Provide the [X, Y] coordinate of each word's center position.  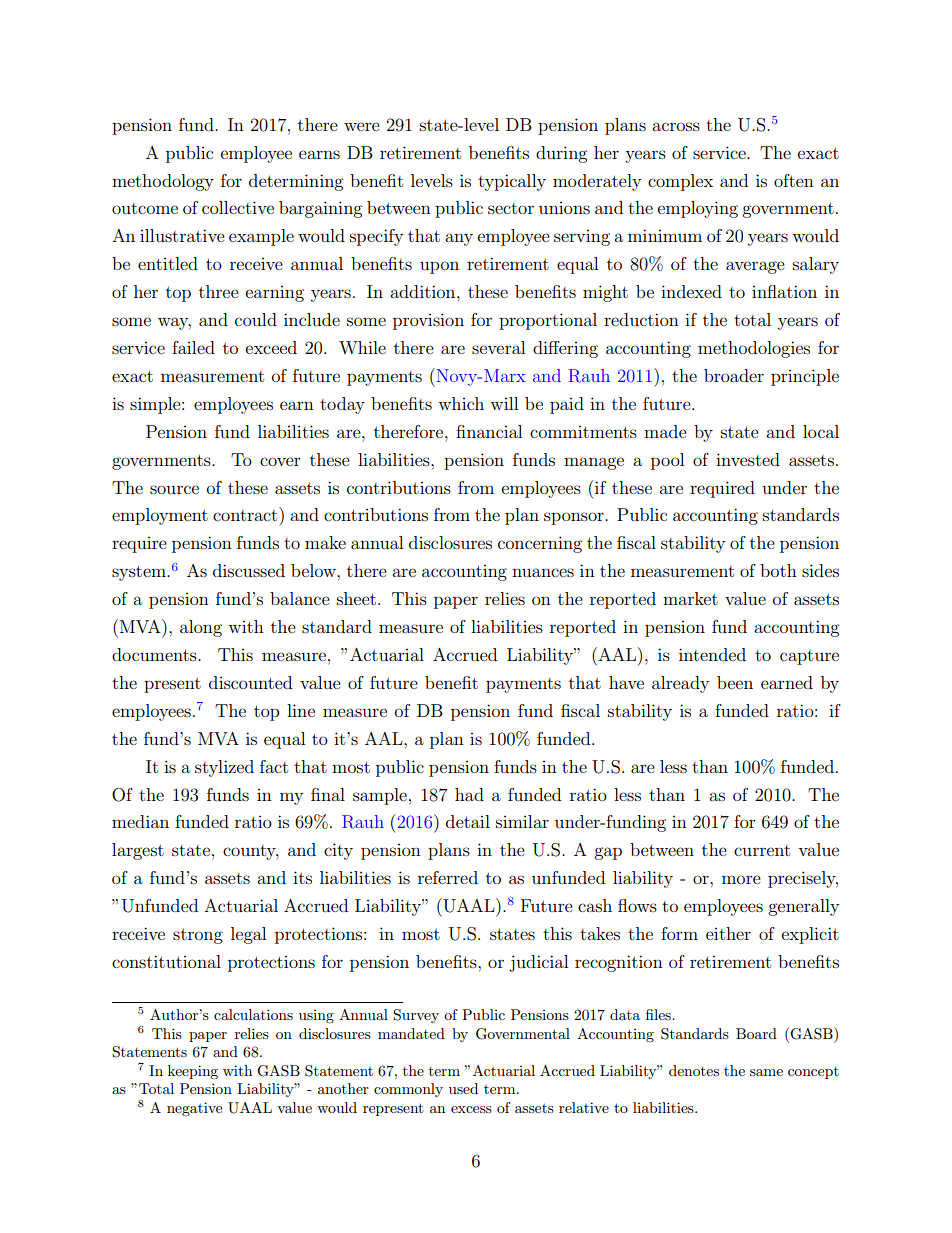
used [463, 1088]
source [174, 489]
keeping [193, 1072]
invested [748, 459]
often [794, 180]
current [762, 850]
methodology [163, 182]
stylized [224, 768]
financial [489, 431]
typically [512, 182]
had [469, 794]
